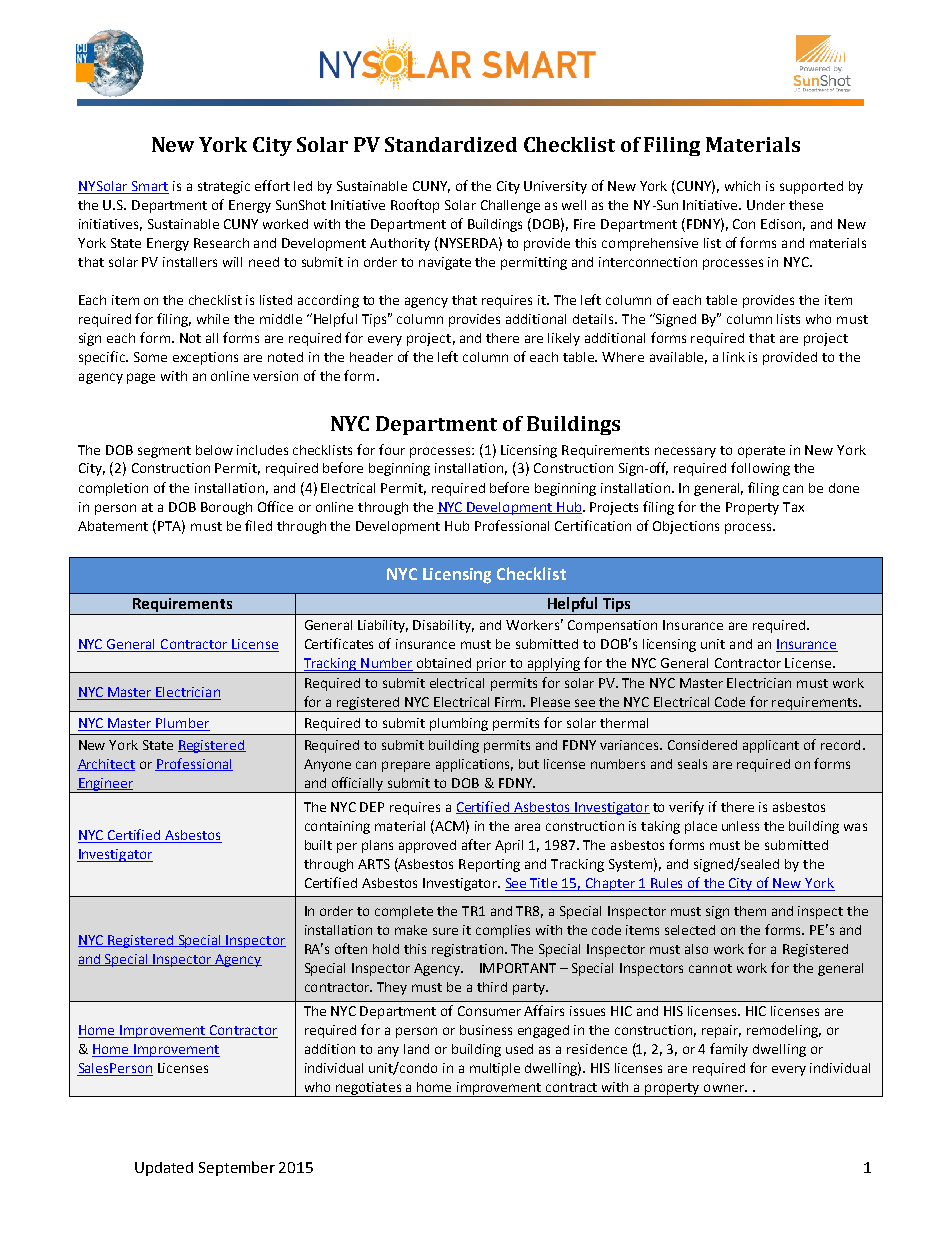 The width and height of the screenshot is (952, 1233). Describe the element at coordinates (742, 186) in the screenshot. I see `which` at that location.
